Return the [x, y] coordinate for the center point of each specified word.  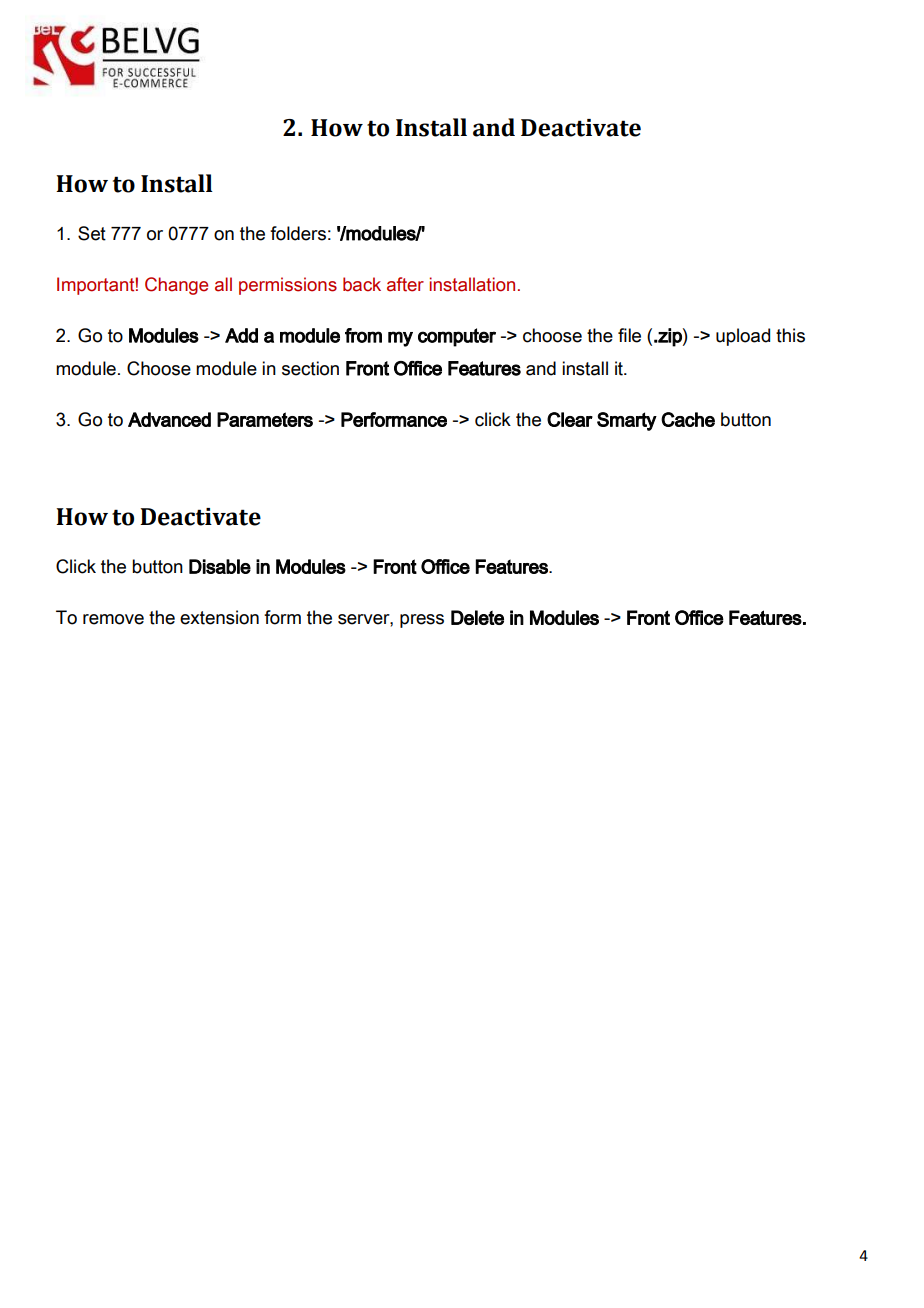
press [422, 621]
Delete [477, 617]
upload [743, 337]
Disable [220, 566]
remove [113, 619]
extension [219, 617]
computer [457, 337]
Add [241, 335]
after [405, 284]
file [629, 335]
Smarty [627, 421]
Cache [688, 419]
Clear [570, 419]
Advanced [169, 419]
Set [92, 233]
